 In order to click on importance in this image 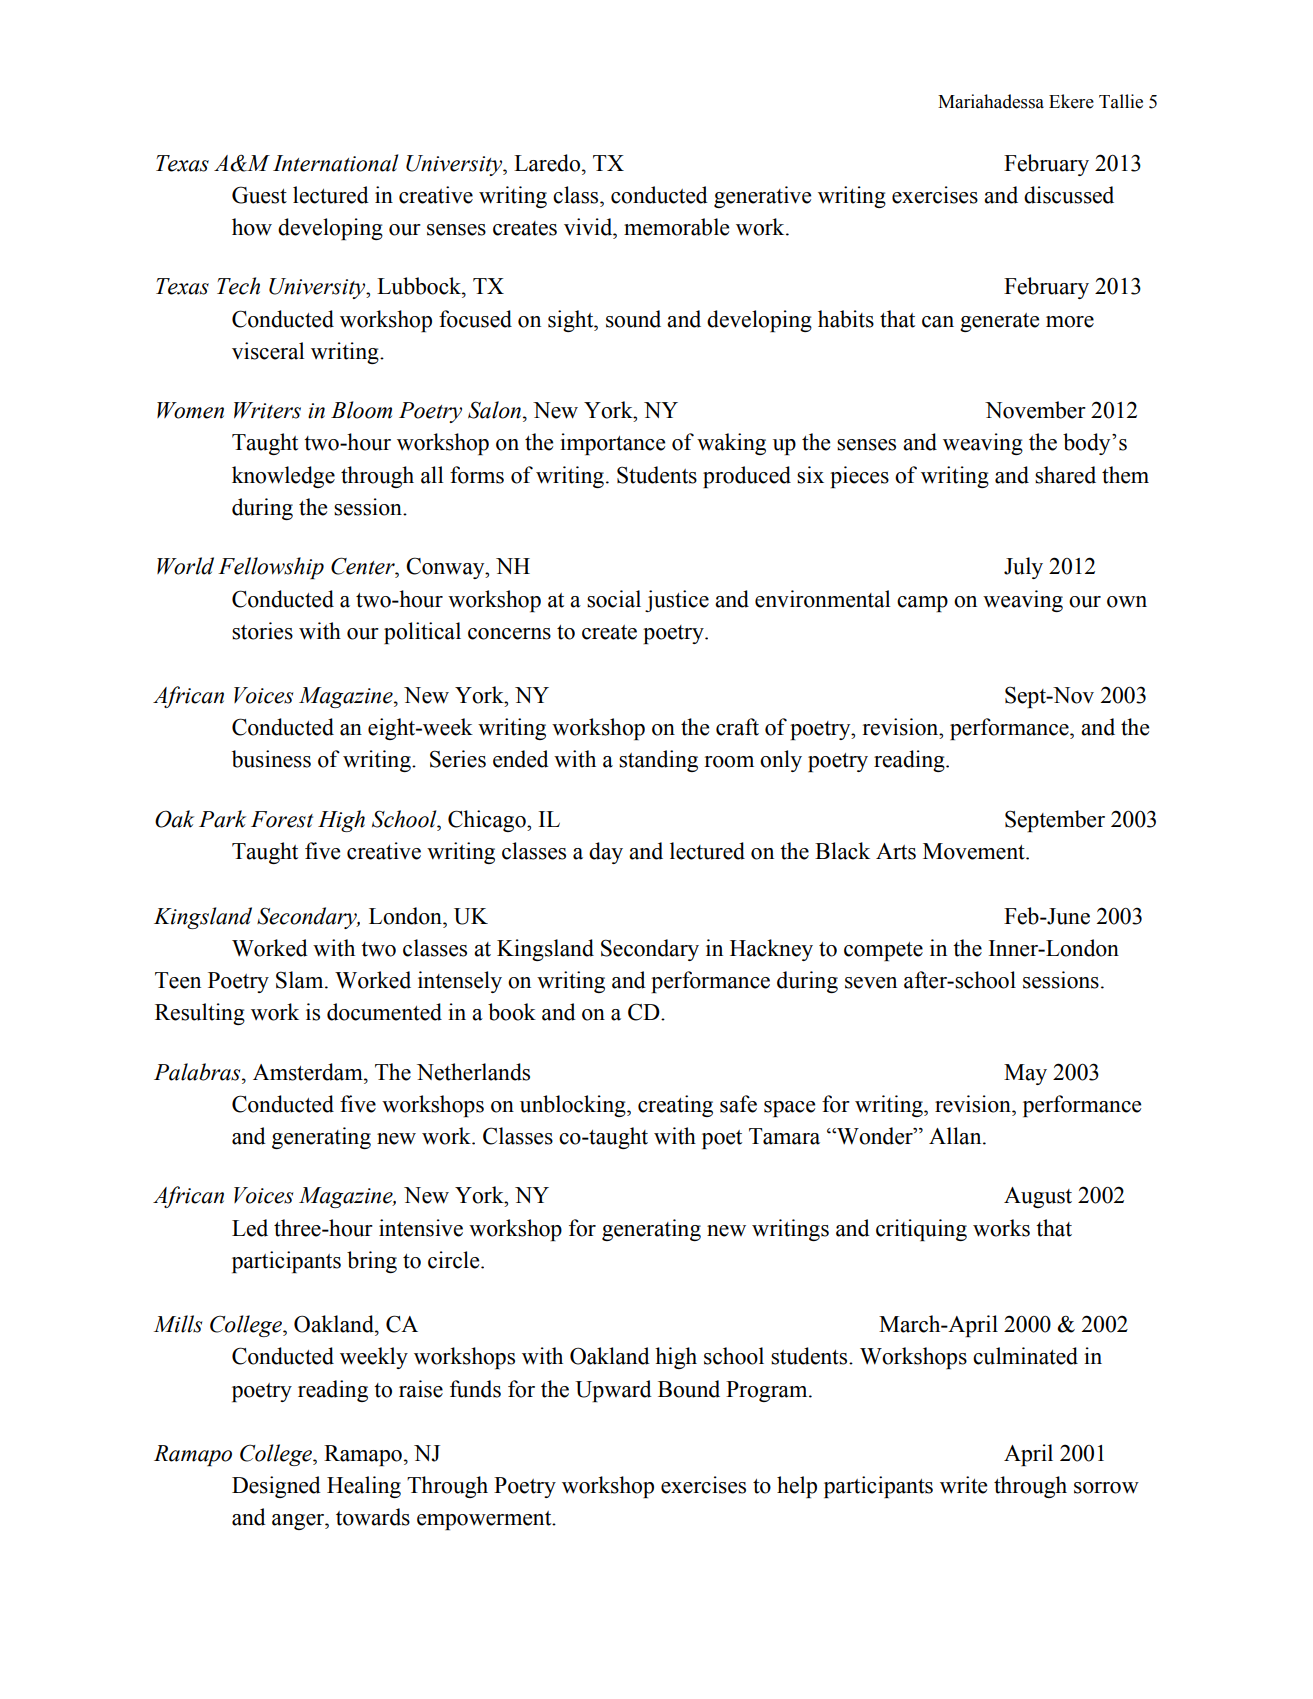, I will do `click(612, 444)`.
